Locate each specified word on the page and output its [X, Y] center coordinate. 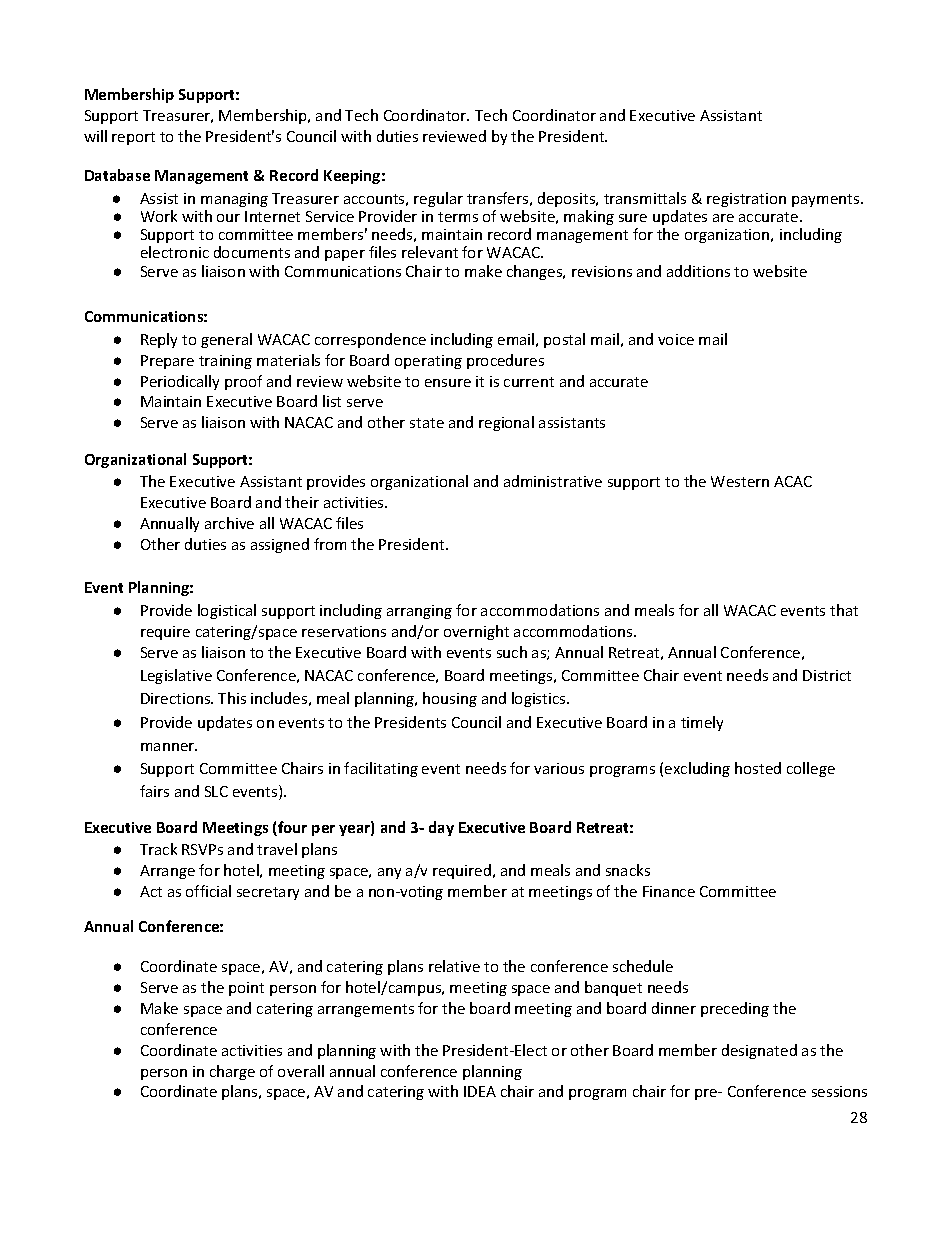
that [844, 610]
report [133, 138]
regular [438, 199]
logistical [227, 611]
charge [232, 1072]
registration [746, 200]
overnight [476, 632]
